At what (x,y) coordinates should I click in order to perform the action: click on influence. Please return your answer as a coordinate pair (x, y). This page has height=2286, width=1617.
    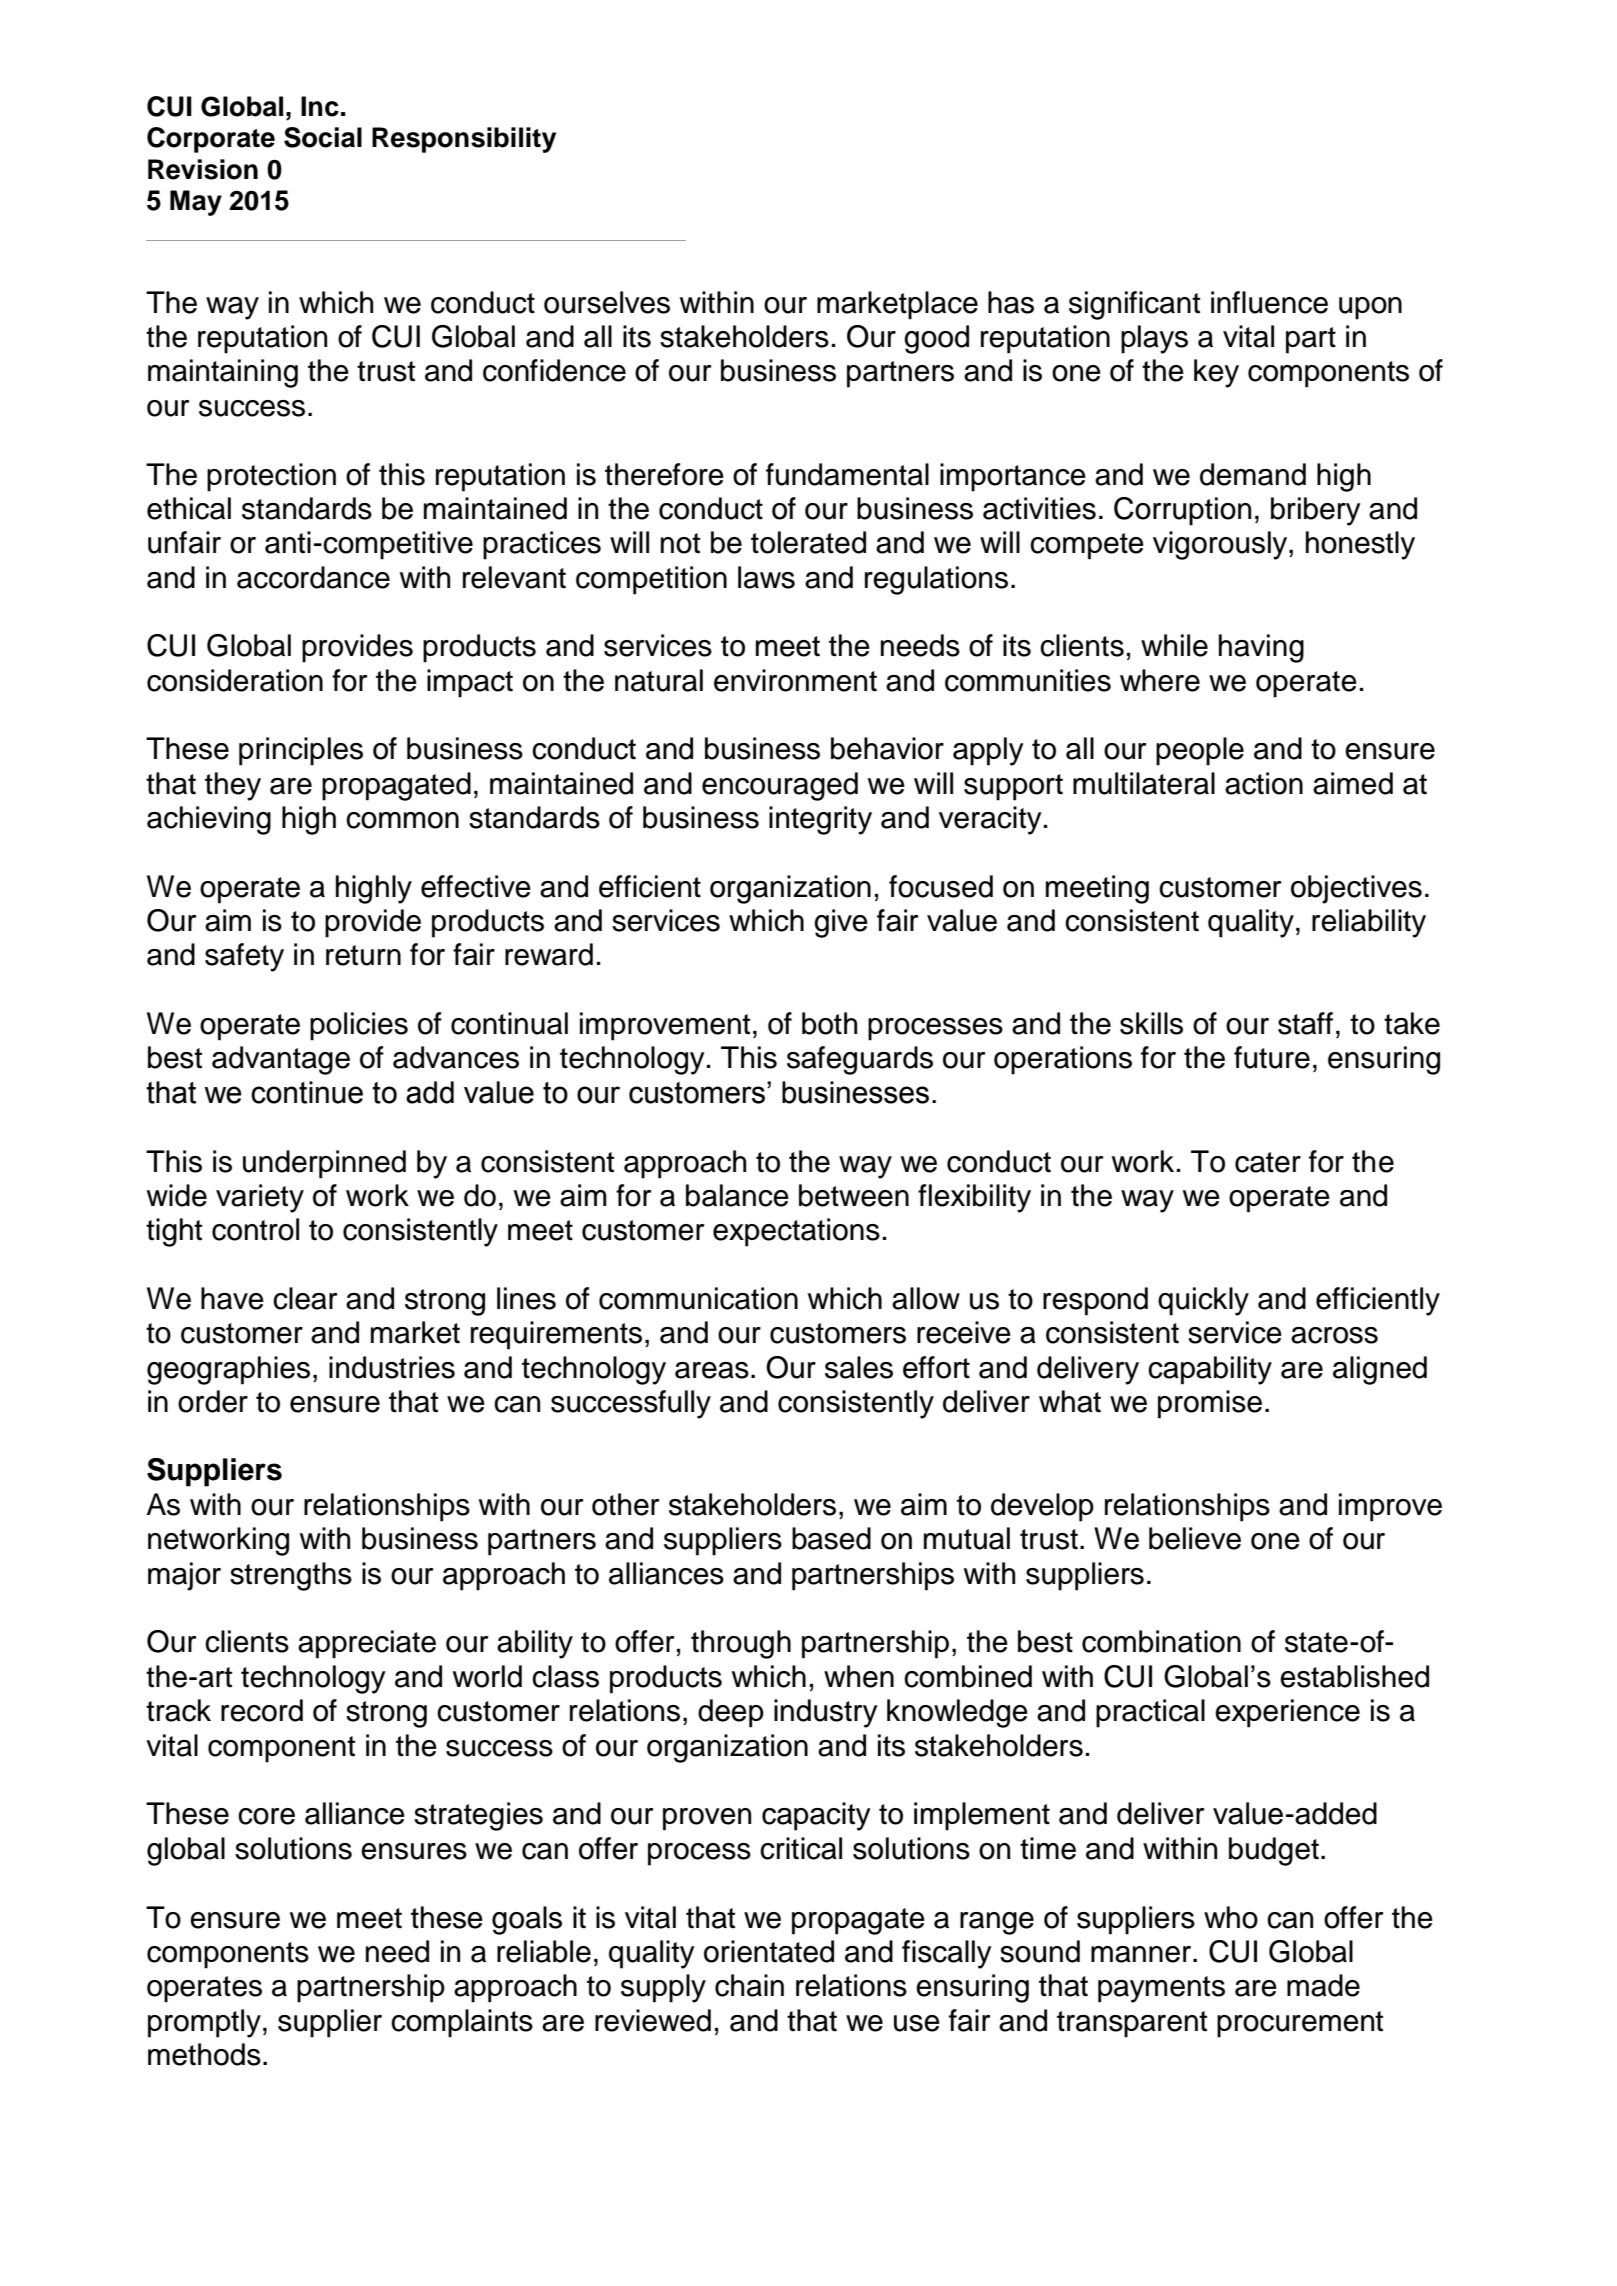
    Looking at the image, I should click on (1269, 302).
